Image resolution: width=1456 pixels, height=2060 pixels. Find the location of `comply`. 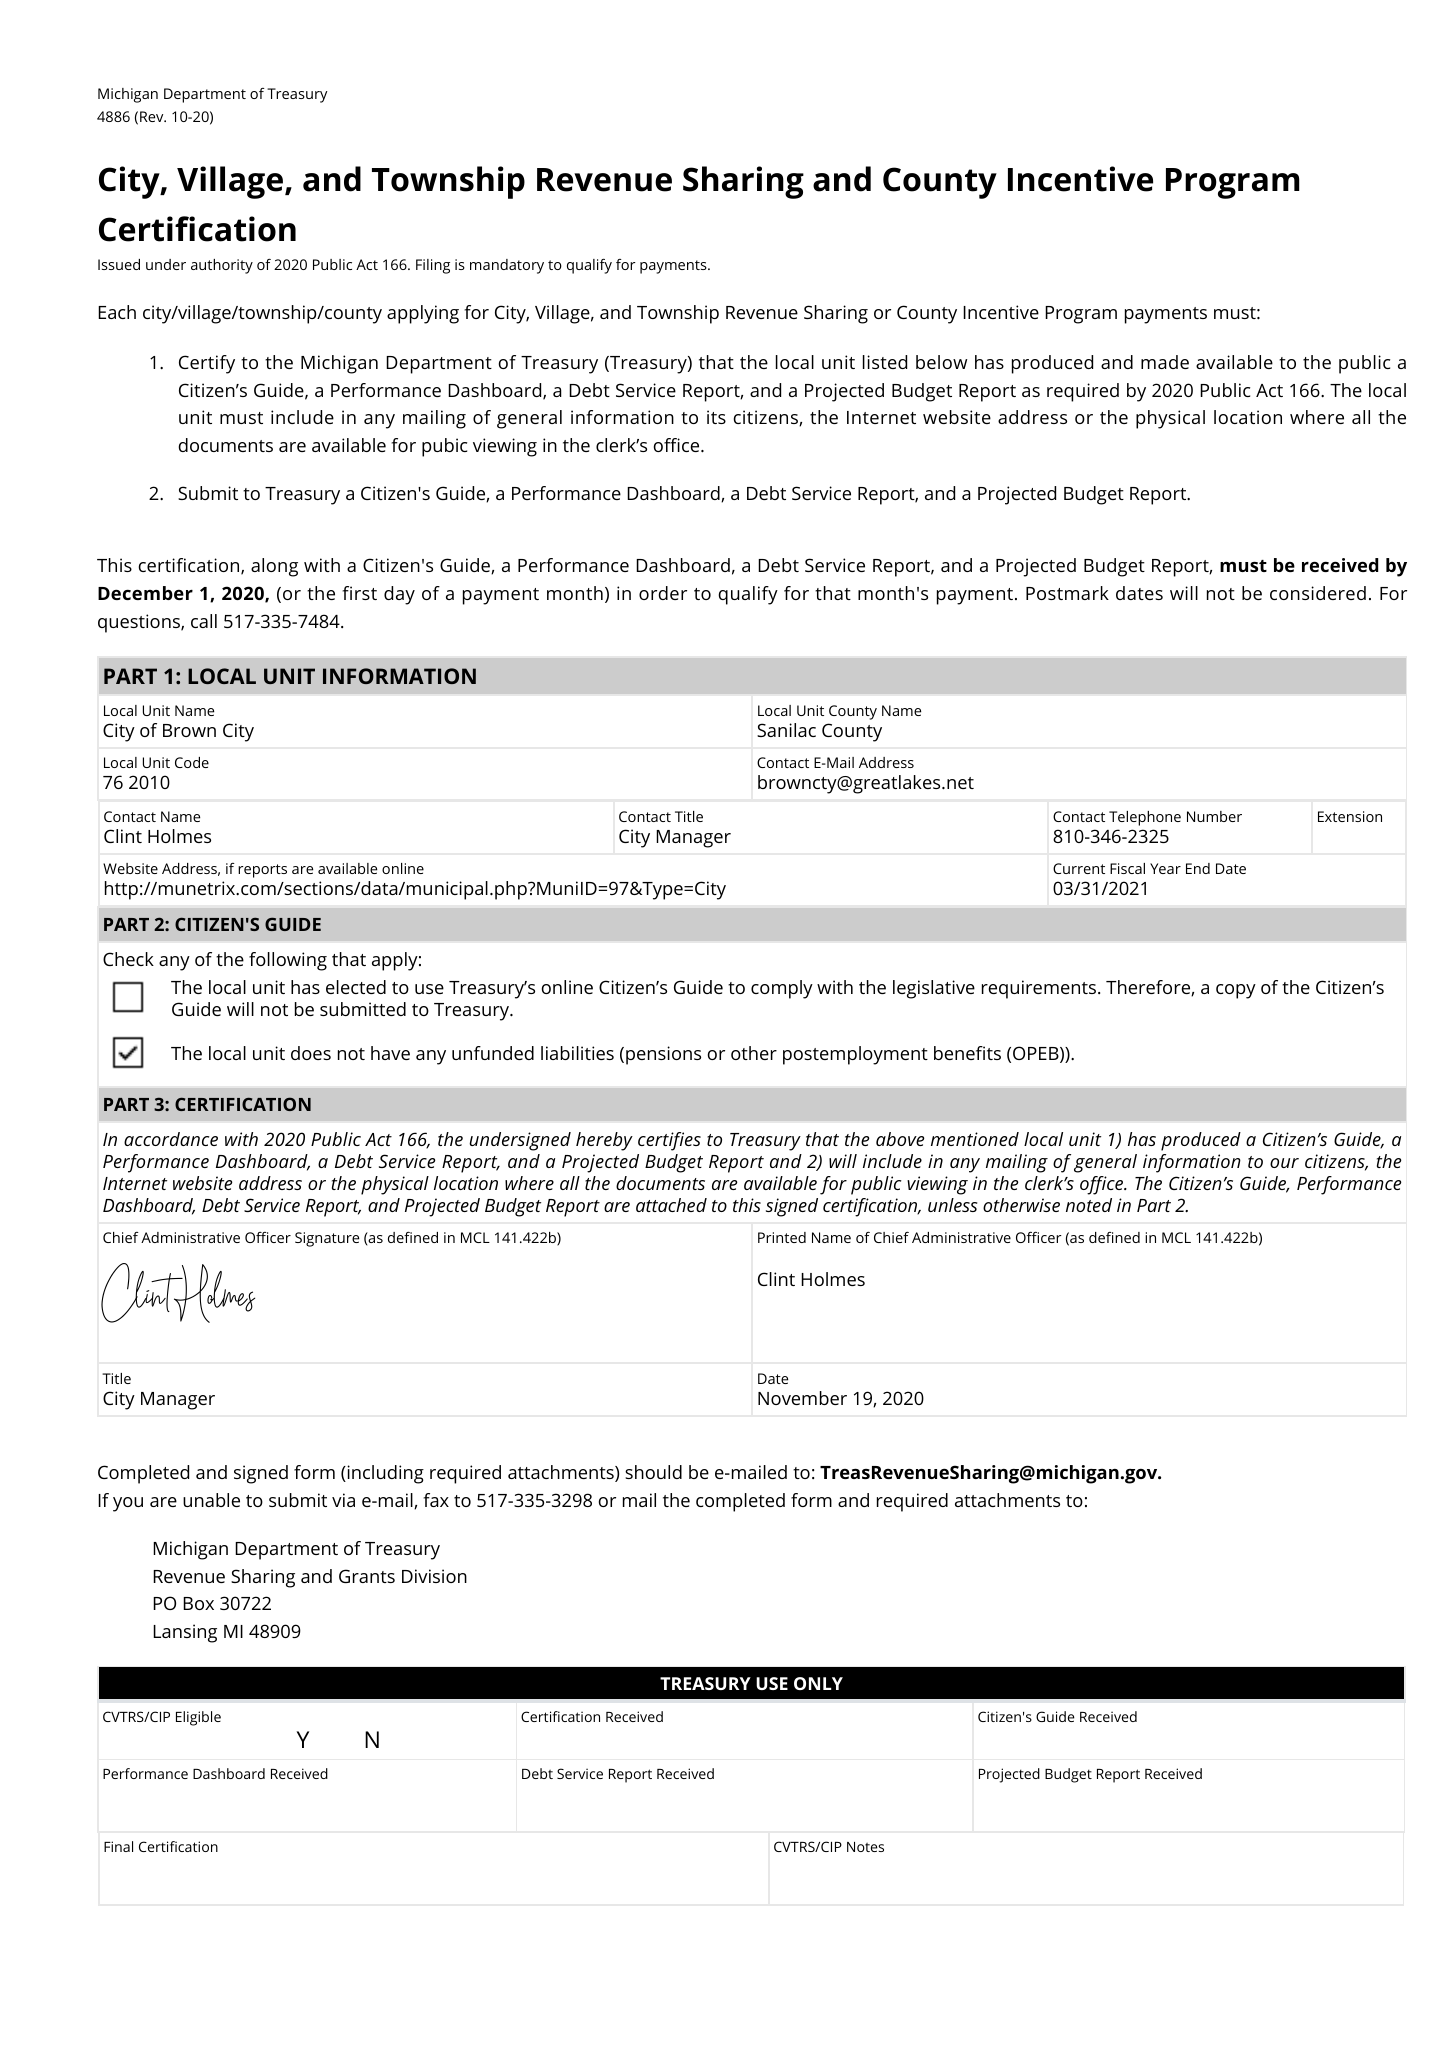

comply is located at coordinates (782, 989).
